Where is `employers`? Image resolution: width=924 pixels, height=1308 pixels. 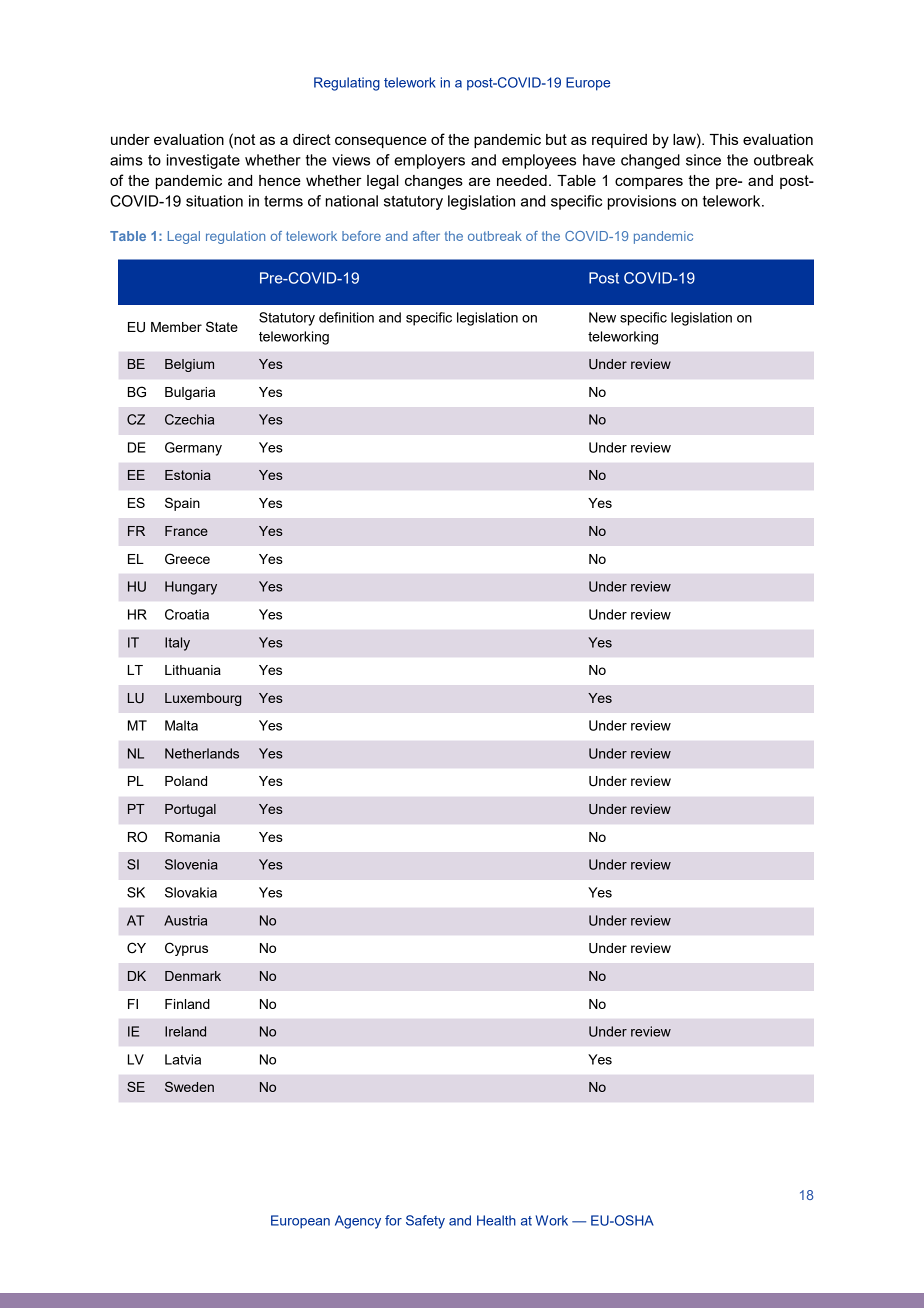
employers is located at coordinates (429, 161).
